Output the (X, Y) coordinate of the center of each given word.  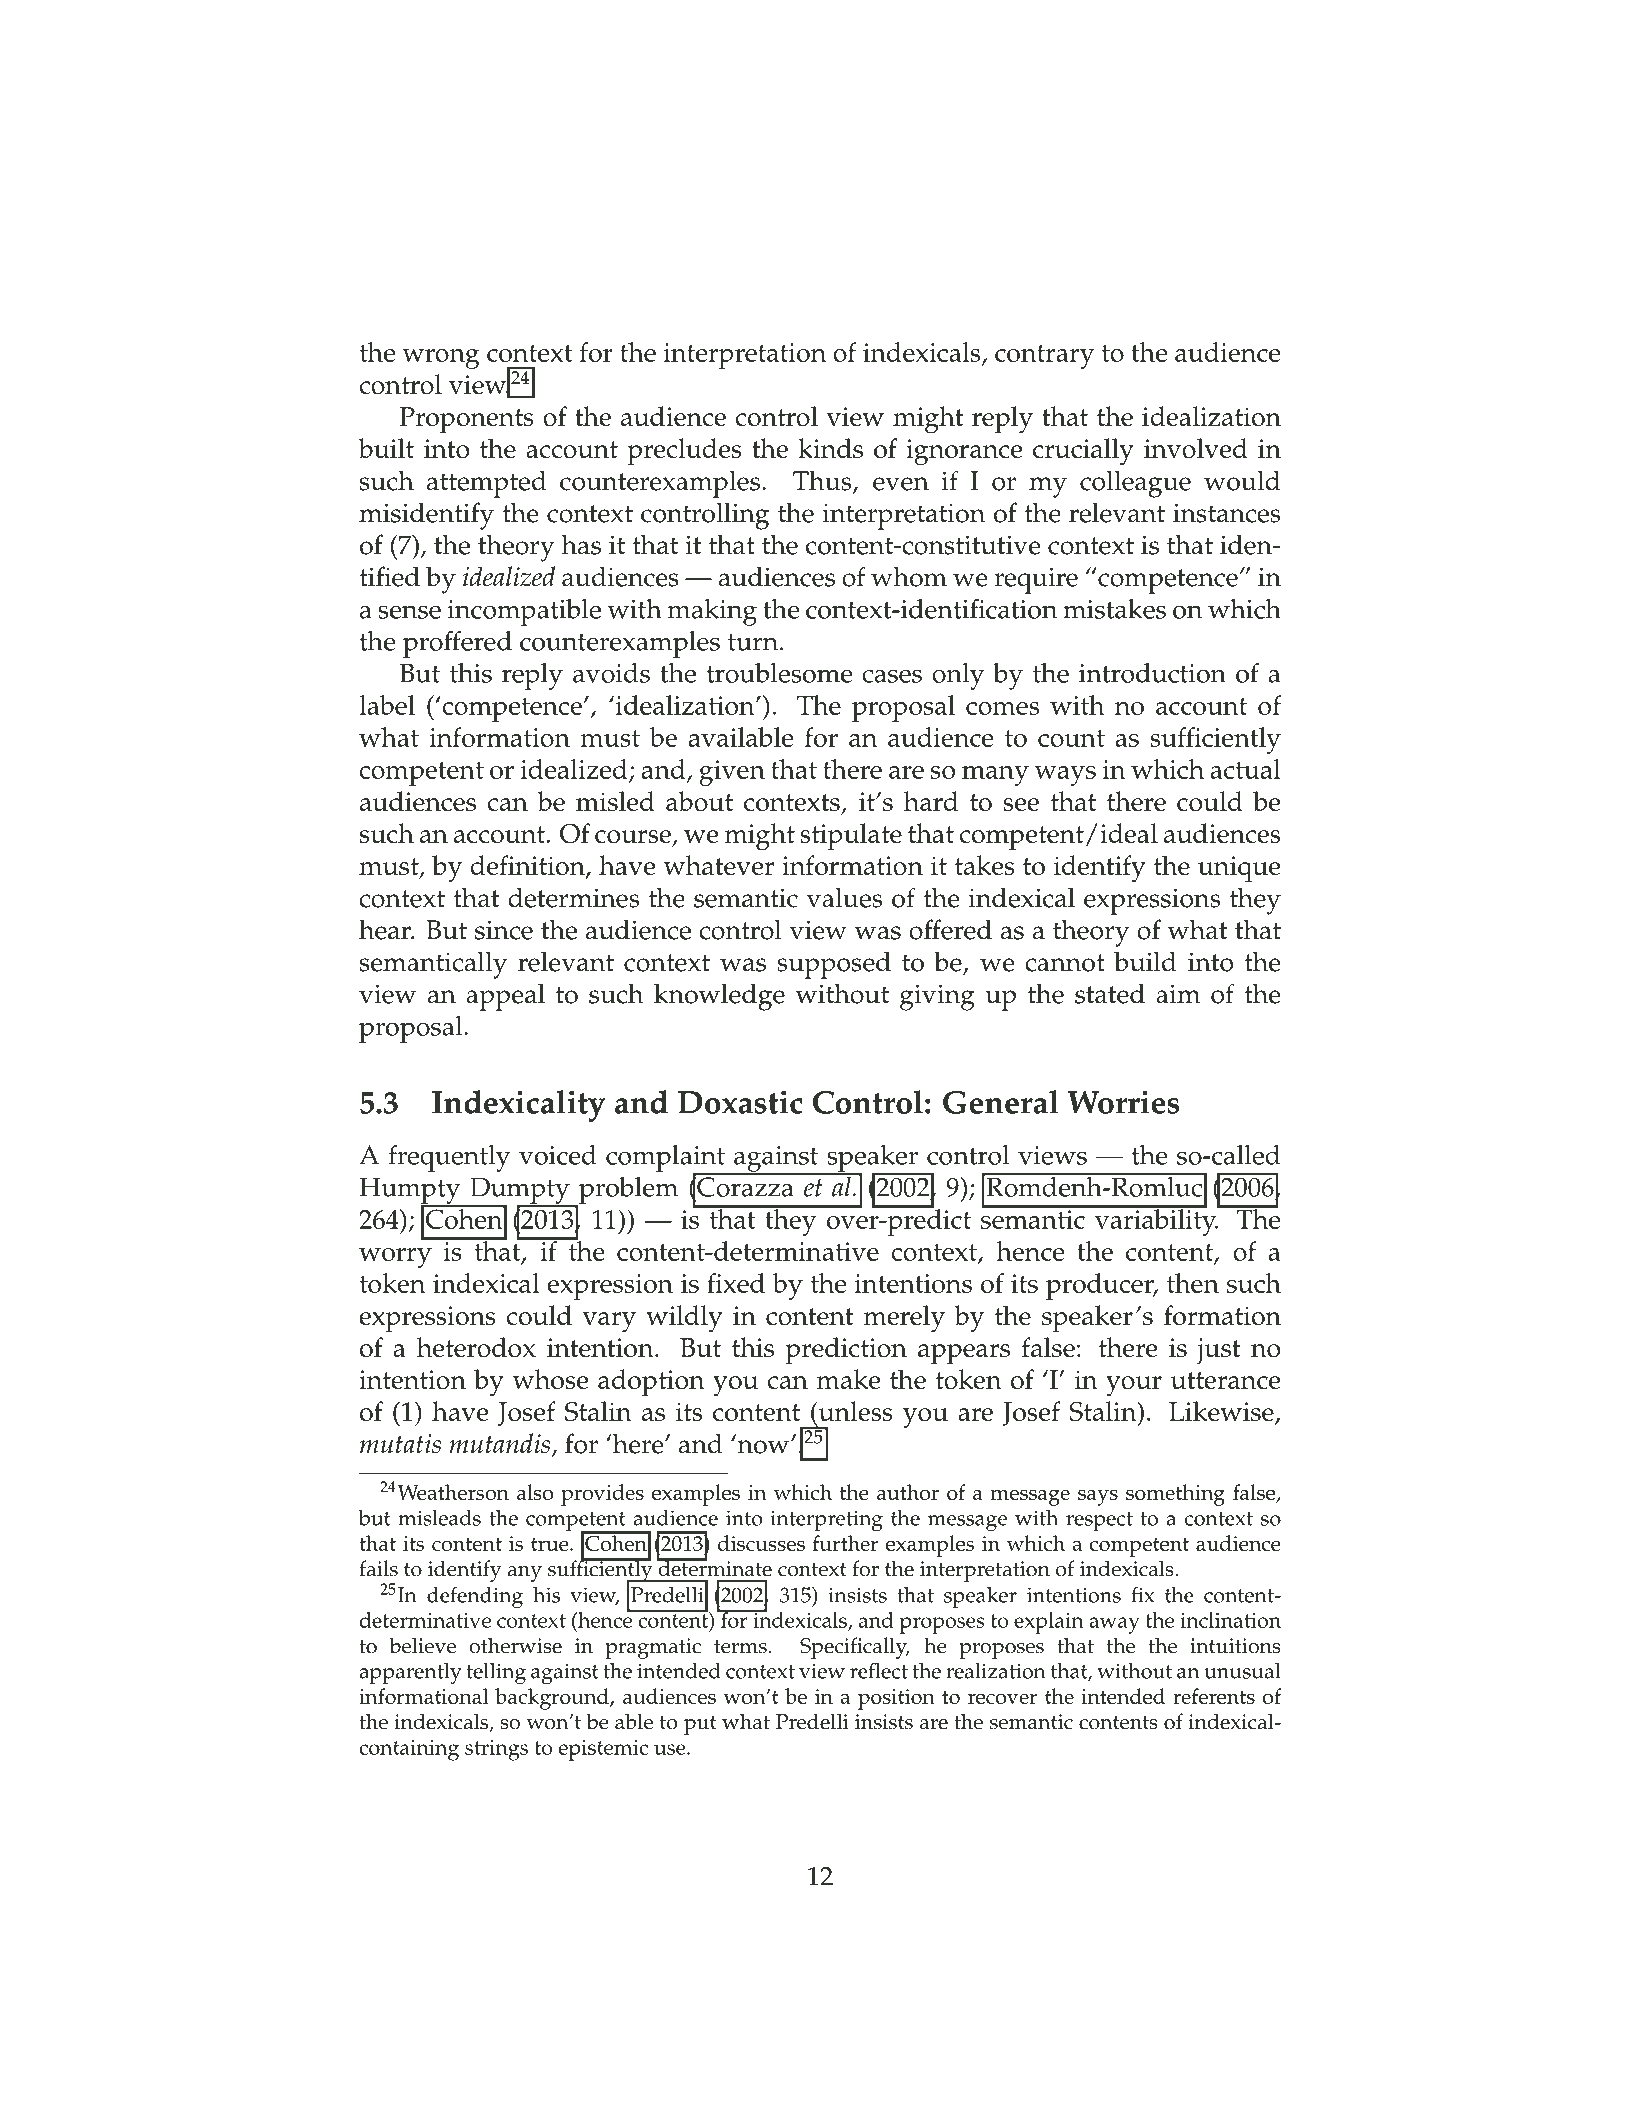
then (1193, 1283)
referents (1214, 1696)
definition (528, 866)
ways (1065, 776)
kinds (830, 448)
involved (1196, 448)
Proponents (466, 420)
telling (496, 1674)
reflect (879, 1670)
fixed (736, 1283)
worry (395, 1258)
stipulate (851, 837)
